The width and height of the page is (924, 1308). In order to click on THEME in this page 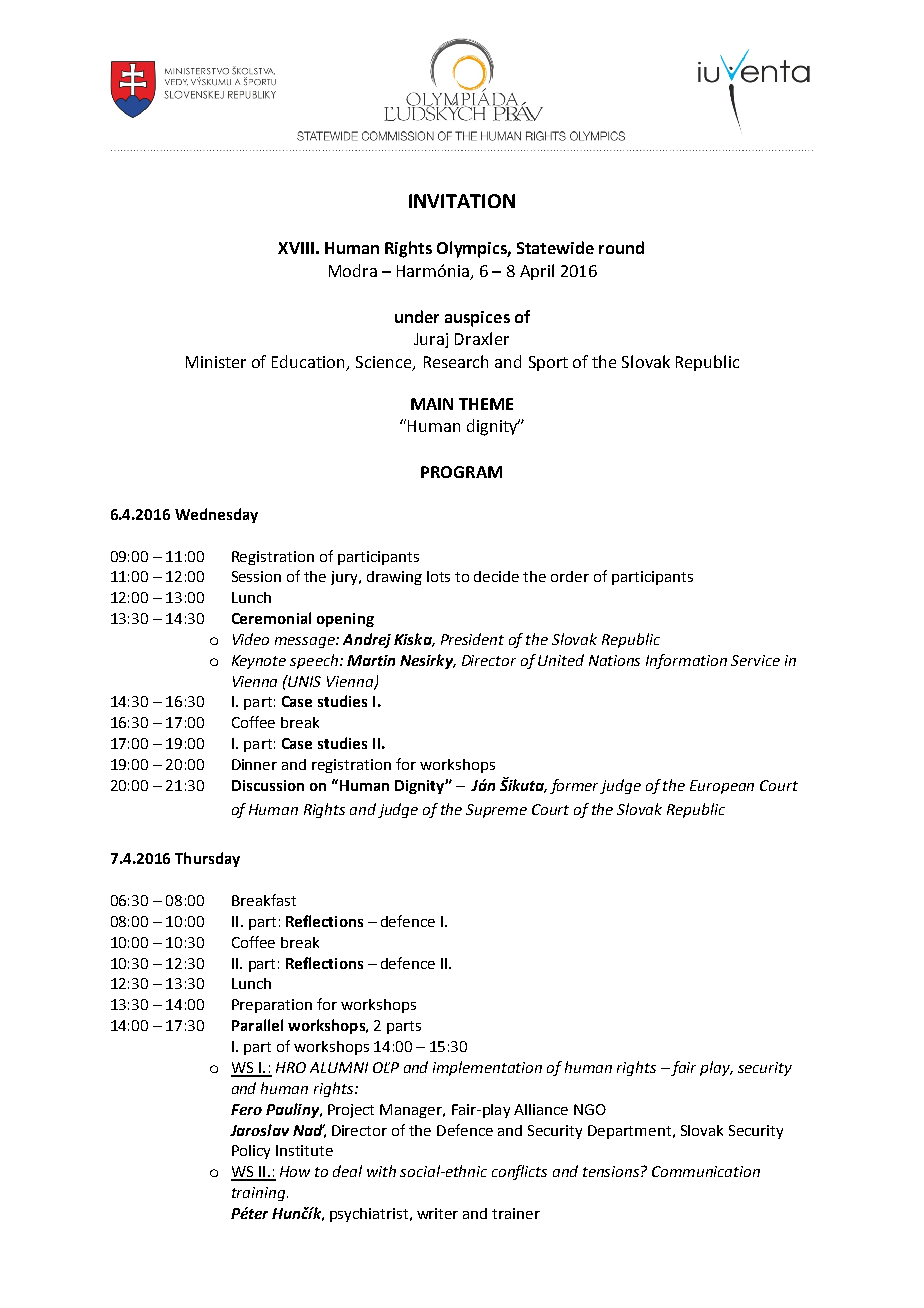, I will do `click(486, 404)`.
